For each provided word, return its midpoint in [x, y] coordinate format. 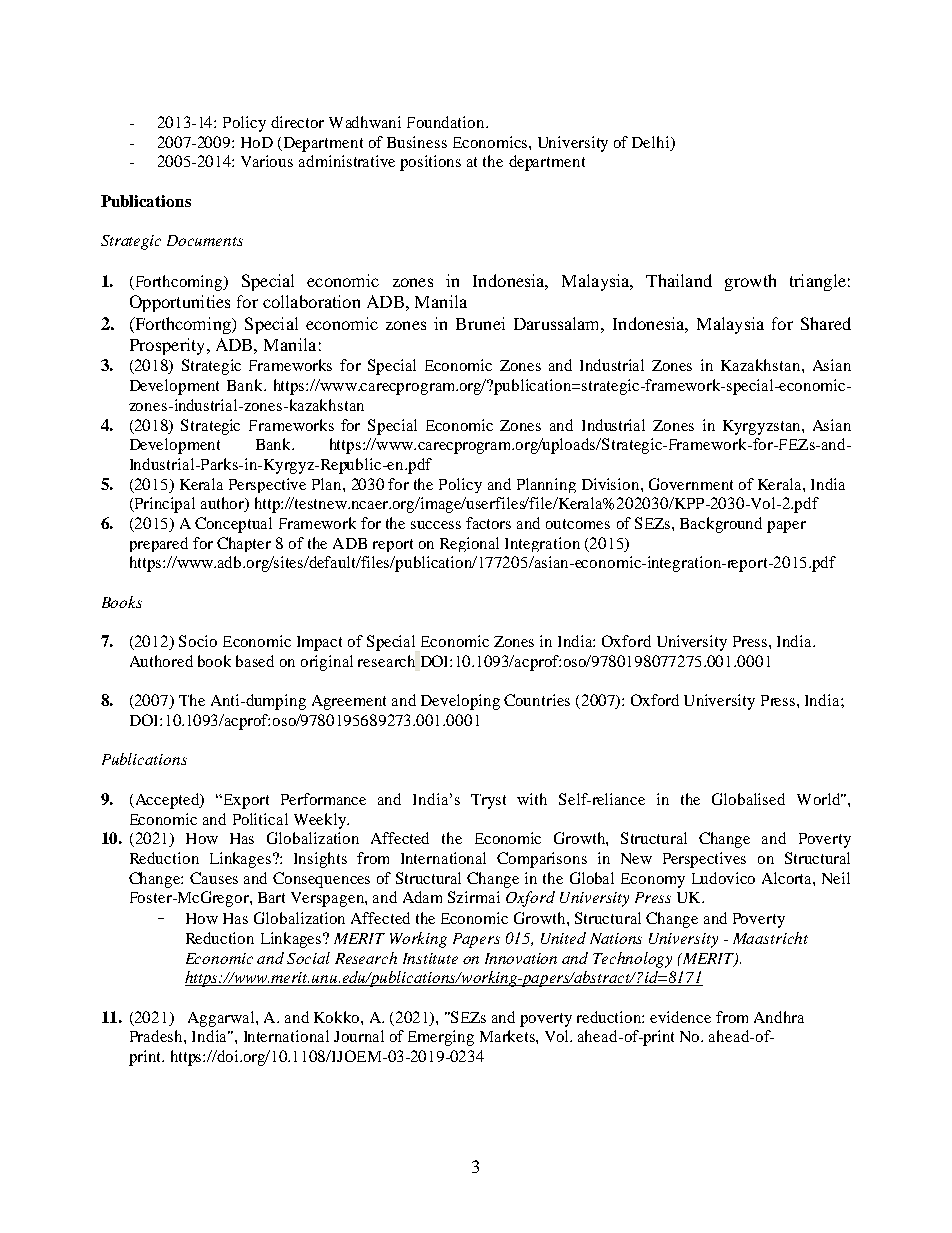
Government [691, 484]
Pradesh [157, 1036]
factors [488, 523]
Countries [537, 700]
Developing [460, 702]
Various [267, 161]
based [255, 661]
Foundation [447, 122]
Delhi [652, 142]
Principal [163, 505]
